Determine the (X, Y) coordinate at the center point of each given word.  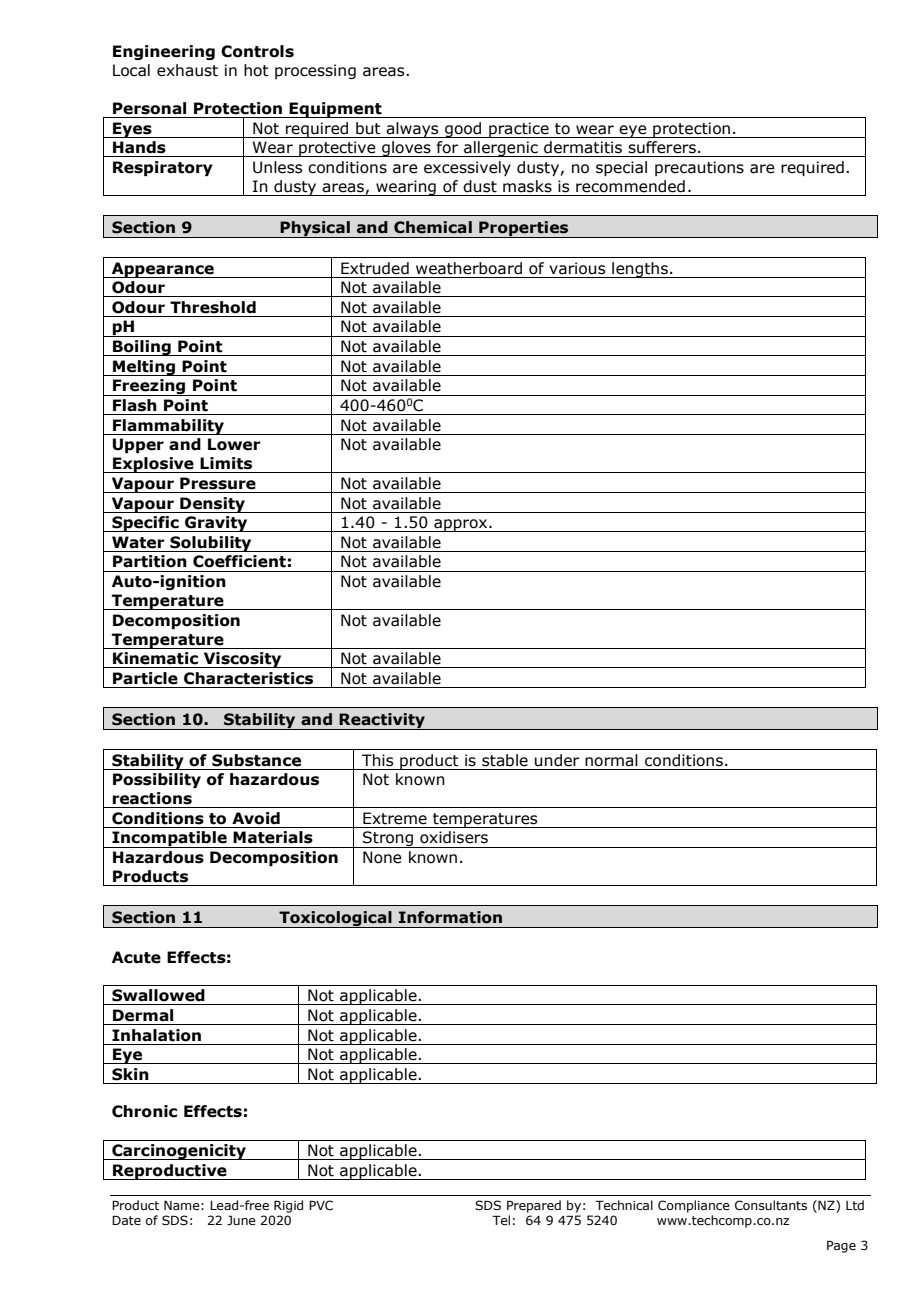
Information (450, 917)
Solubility (211, 544)
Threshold (213, 307)
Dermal (143, 1015)
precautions (699, 168)
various (577, 268)
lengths (640, 270)
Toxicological (335, 919)
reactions (152, 798)
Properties (524, 229)
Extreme (395, 818)
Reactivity (382, 721)
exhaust (187, 70)
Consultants (771, 1205)
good (463, 130)
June (241, 1220)
